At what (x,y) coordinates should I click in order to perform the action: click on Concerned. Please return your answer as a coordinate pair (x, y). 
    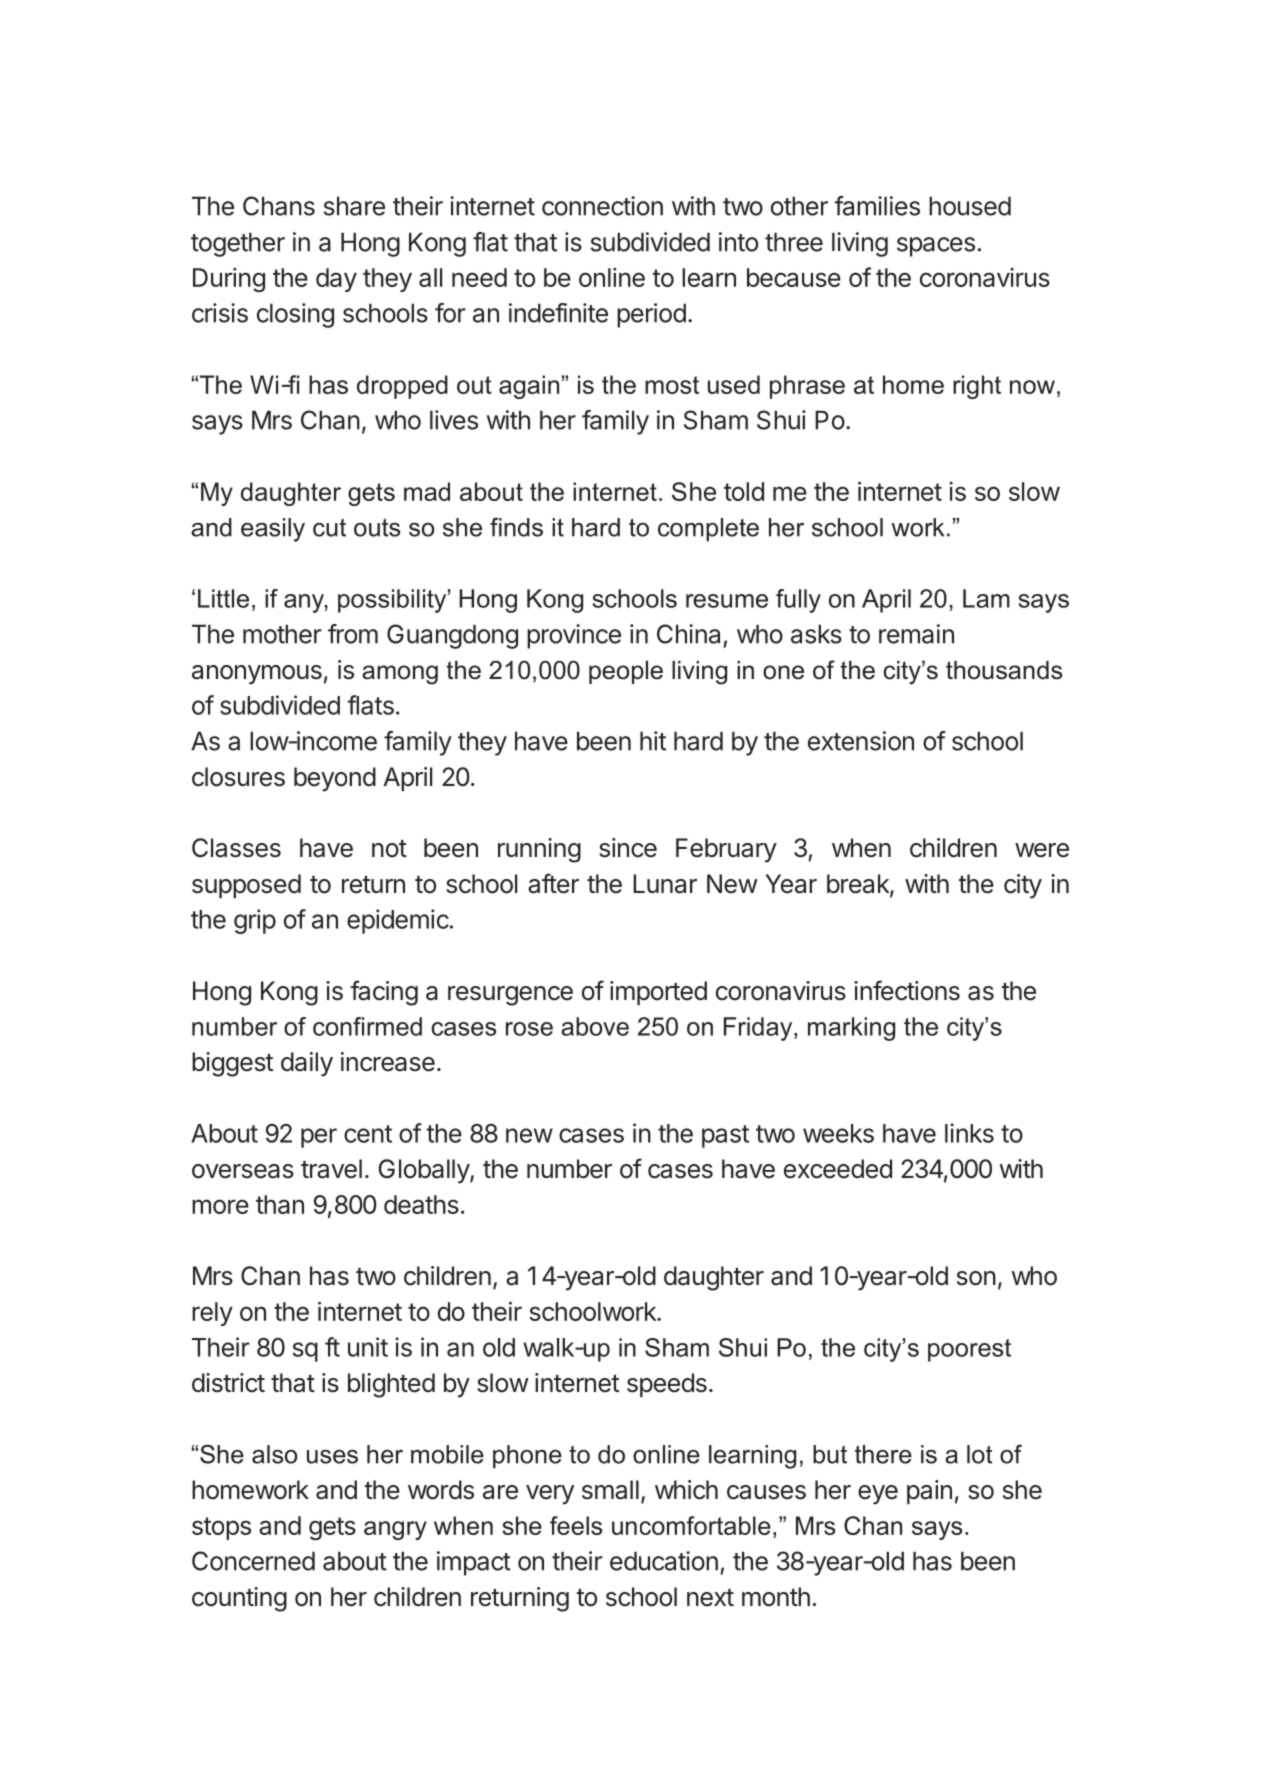
    Looking at the image, I should click on (253, 1561).
